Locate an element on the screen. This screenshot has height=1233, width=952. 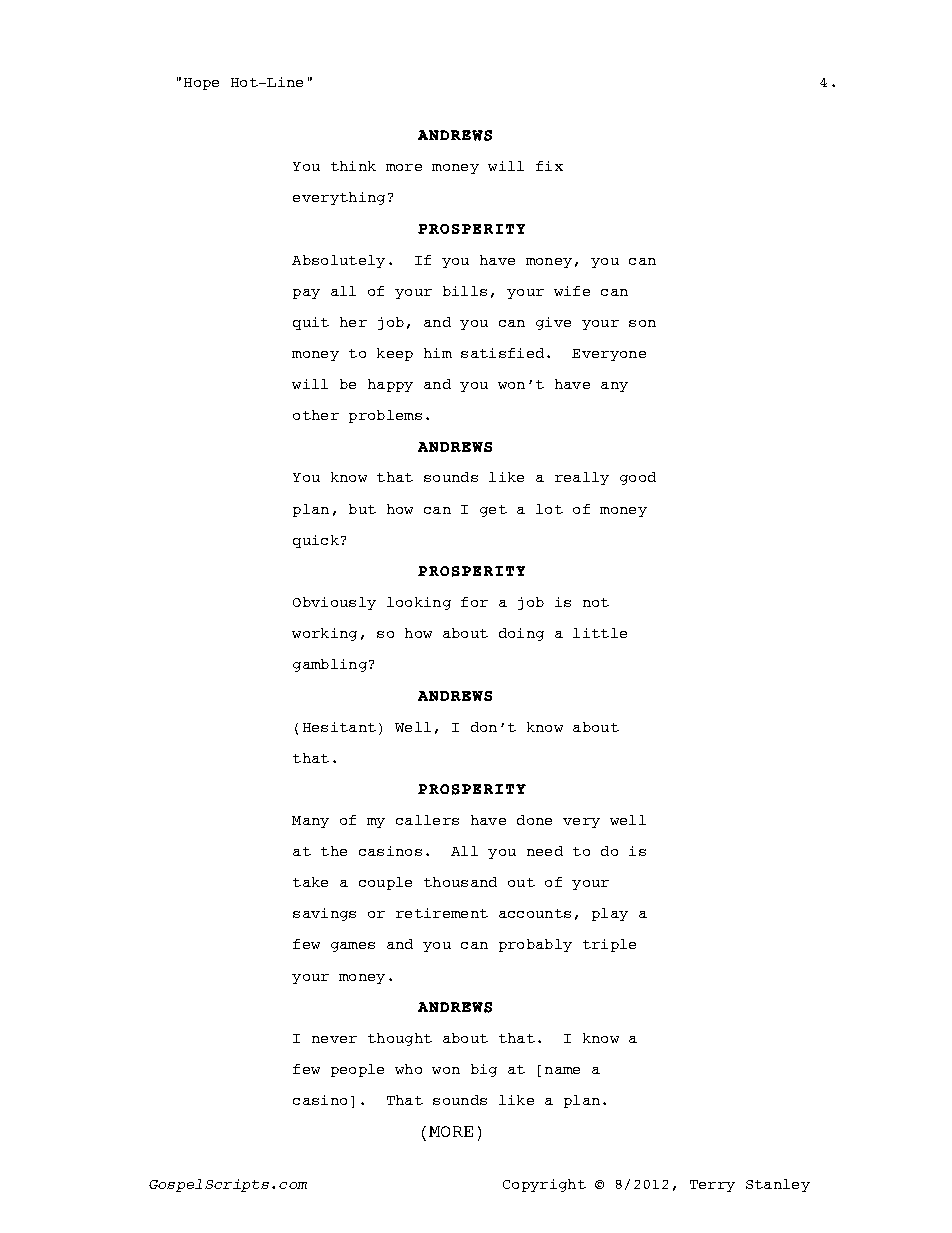
play is located at coordinates (610, 914).
